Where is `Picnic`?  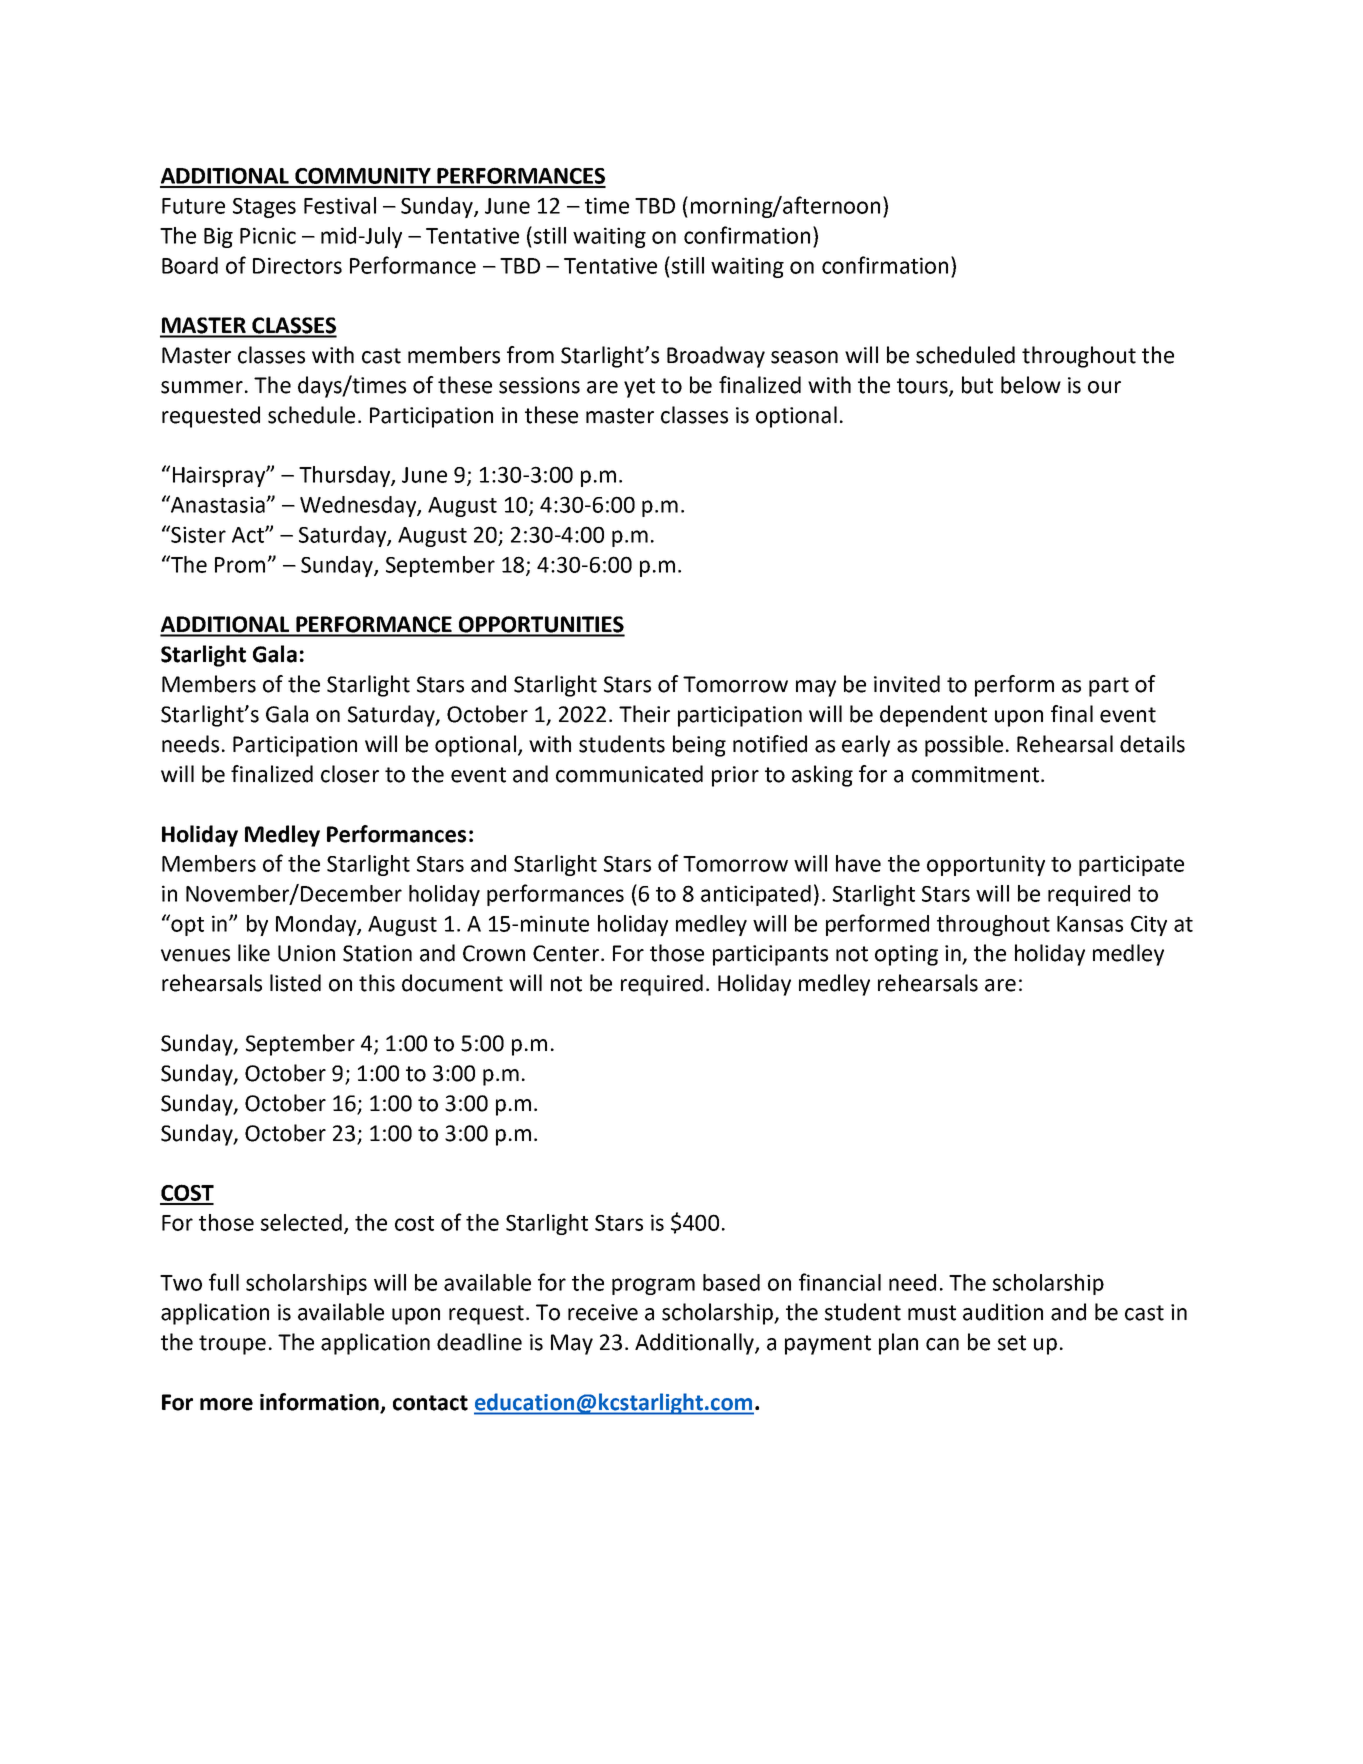 Picnic is located at coordinates (268, 235).
